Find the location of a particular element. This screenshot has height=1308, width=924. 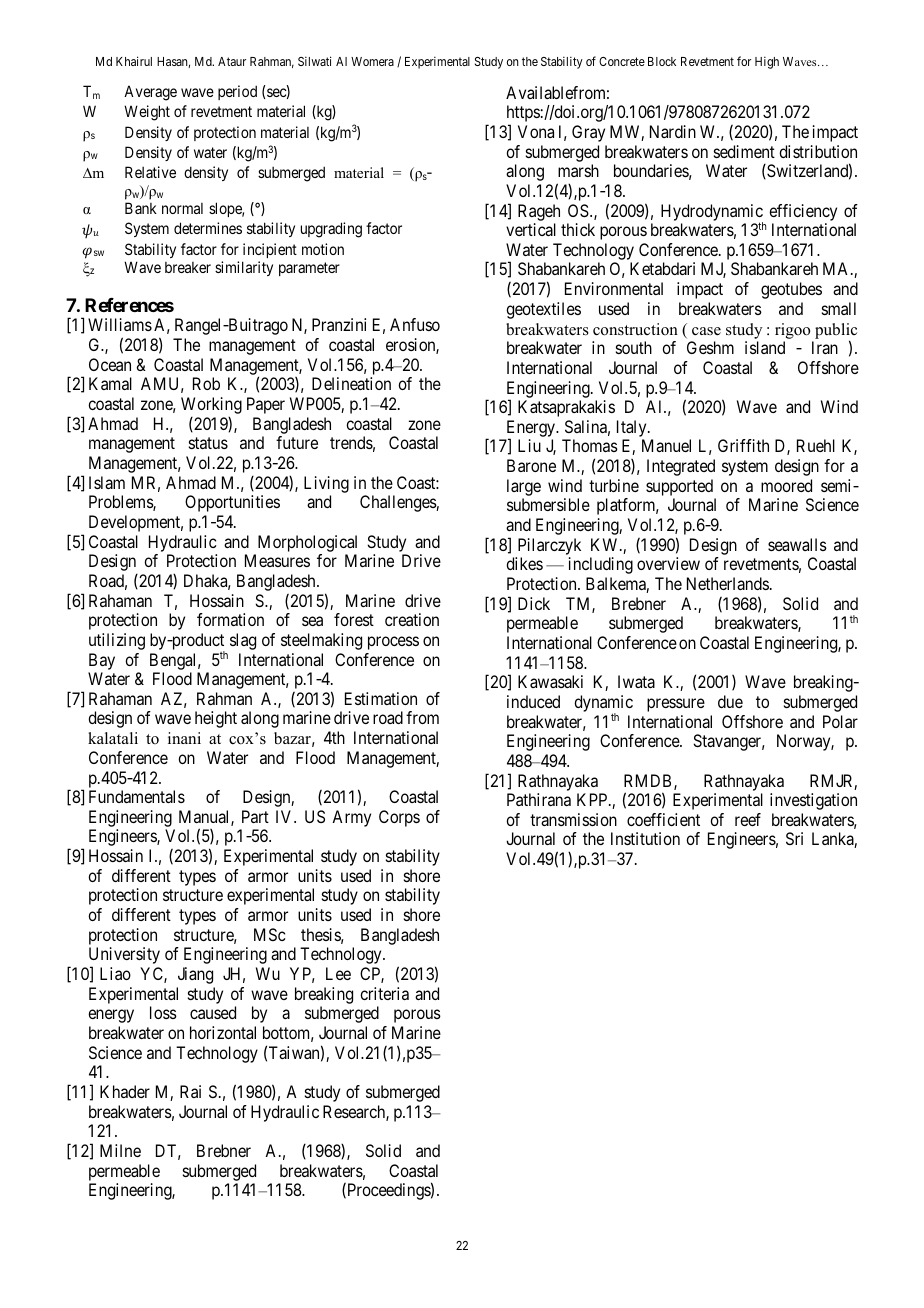

Gray is located at coordinates (588, 133).
